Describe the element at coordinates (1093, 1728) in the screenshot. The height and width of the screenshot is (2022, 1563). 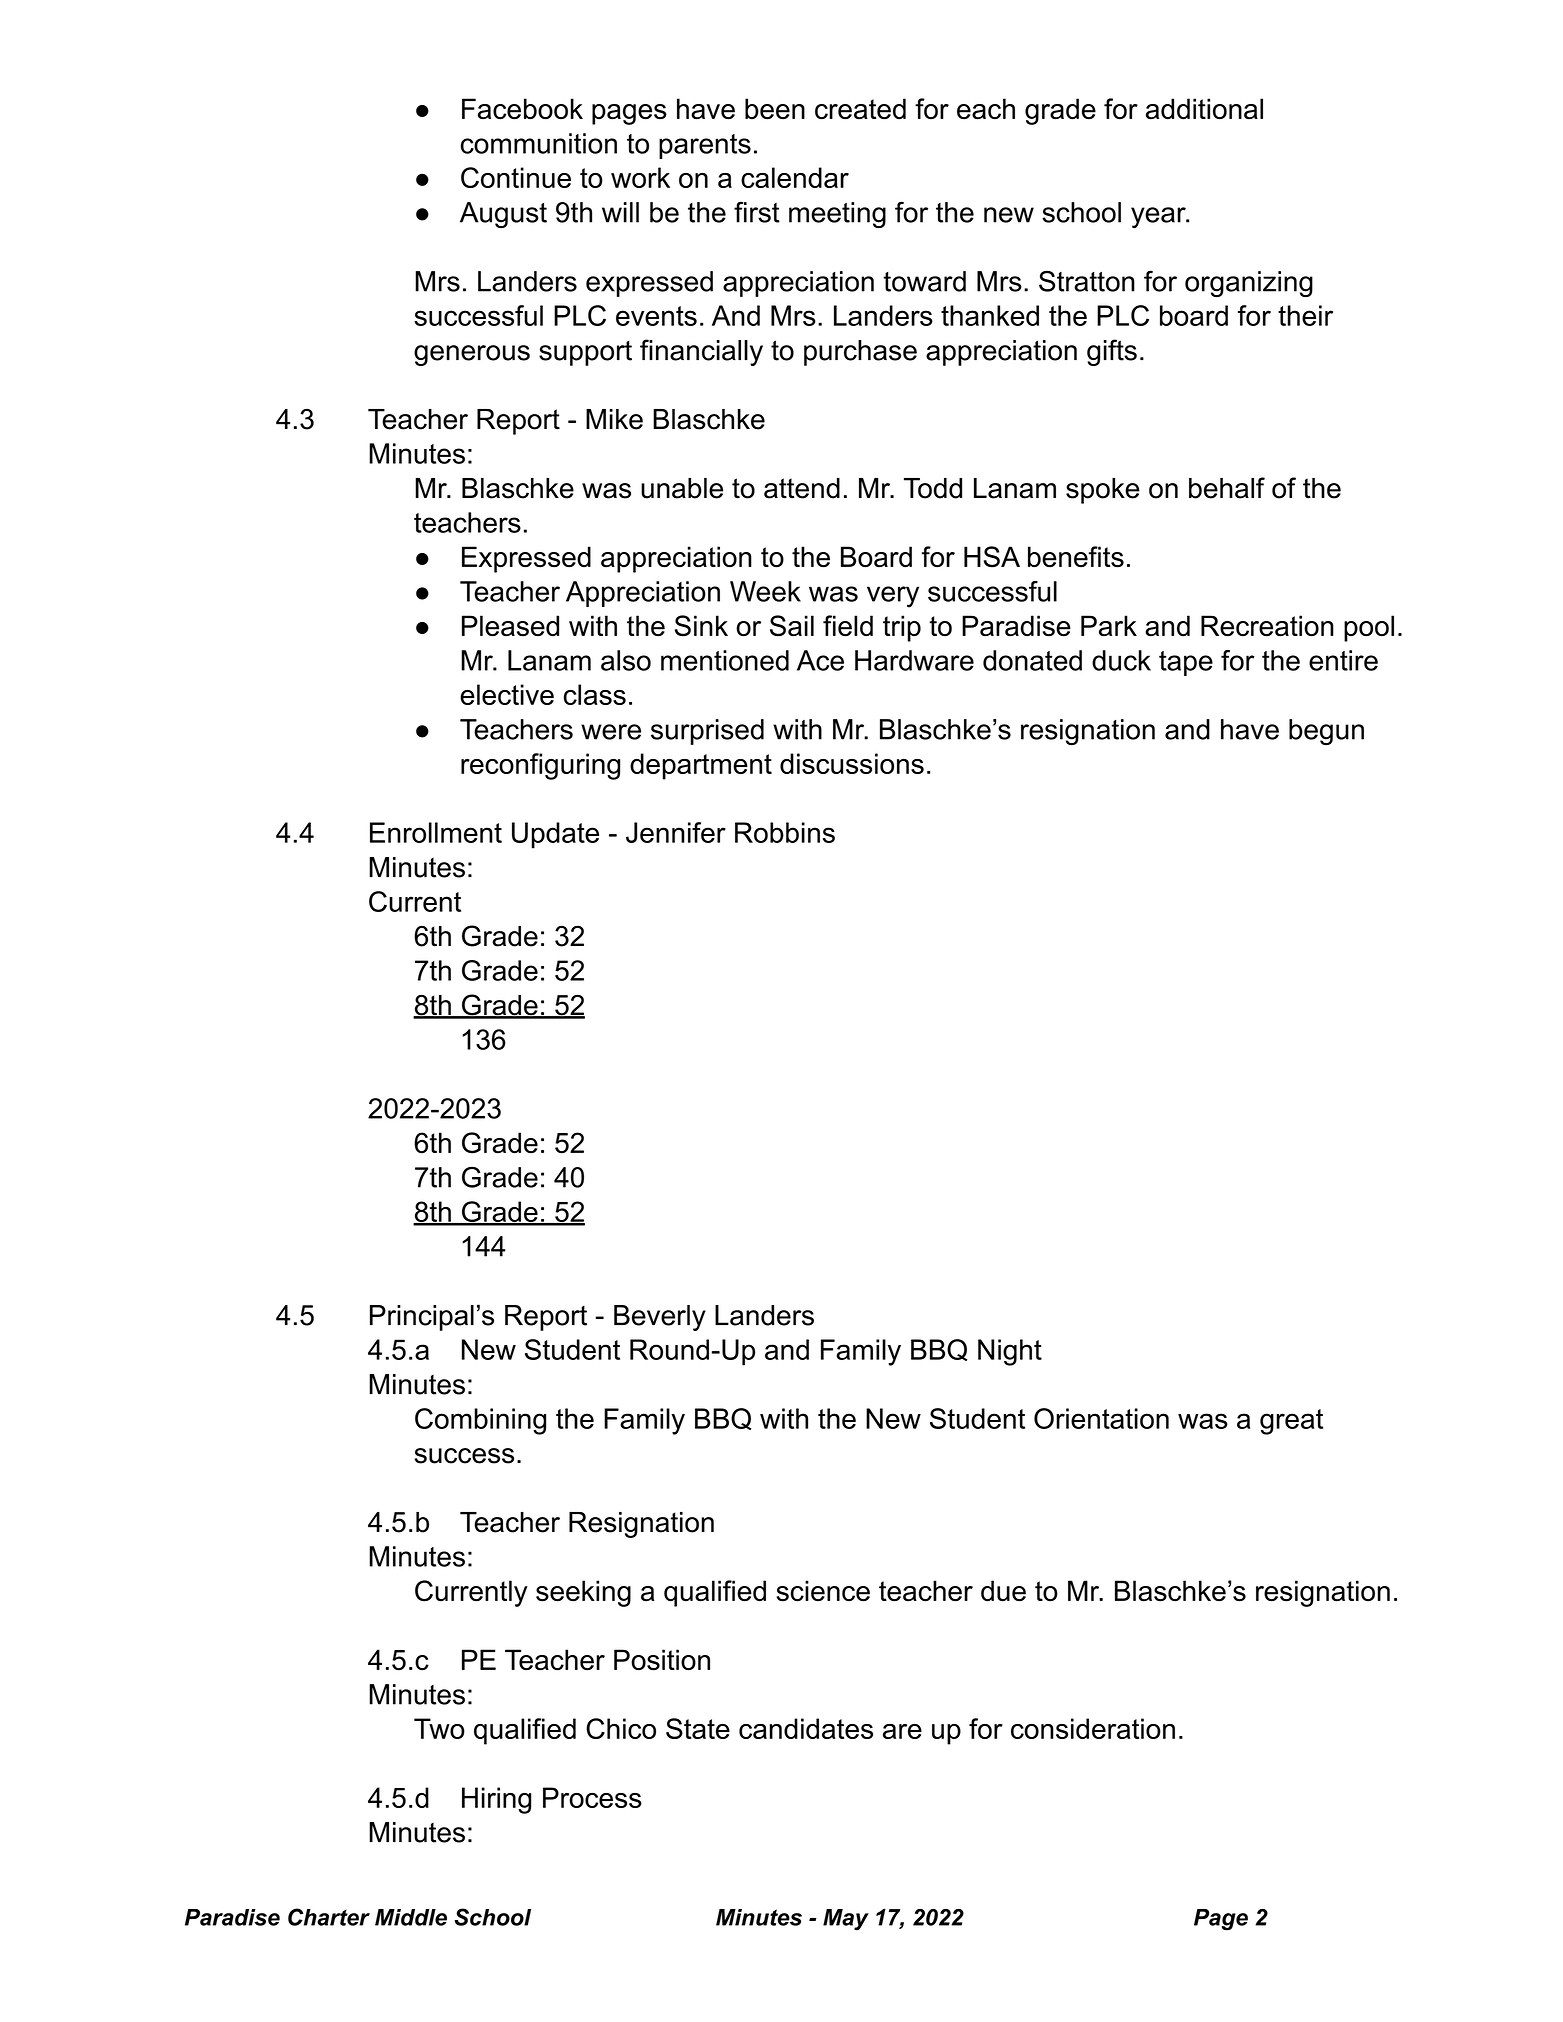
I see `consideration` at that location.
